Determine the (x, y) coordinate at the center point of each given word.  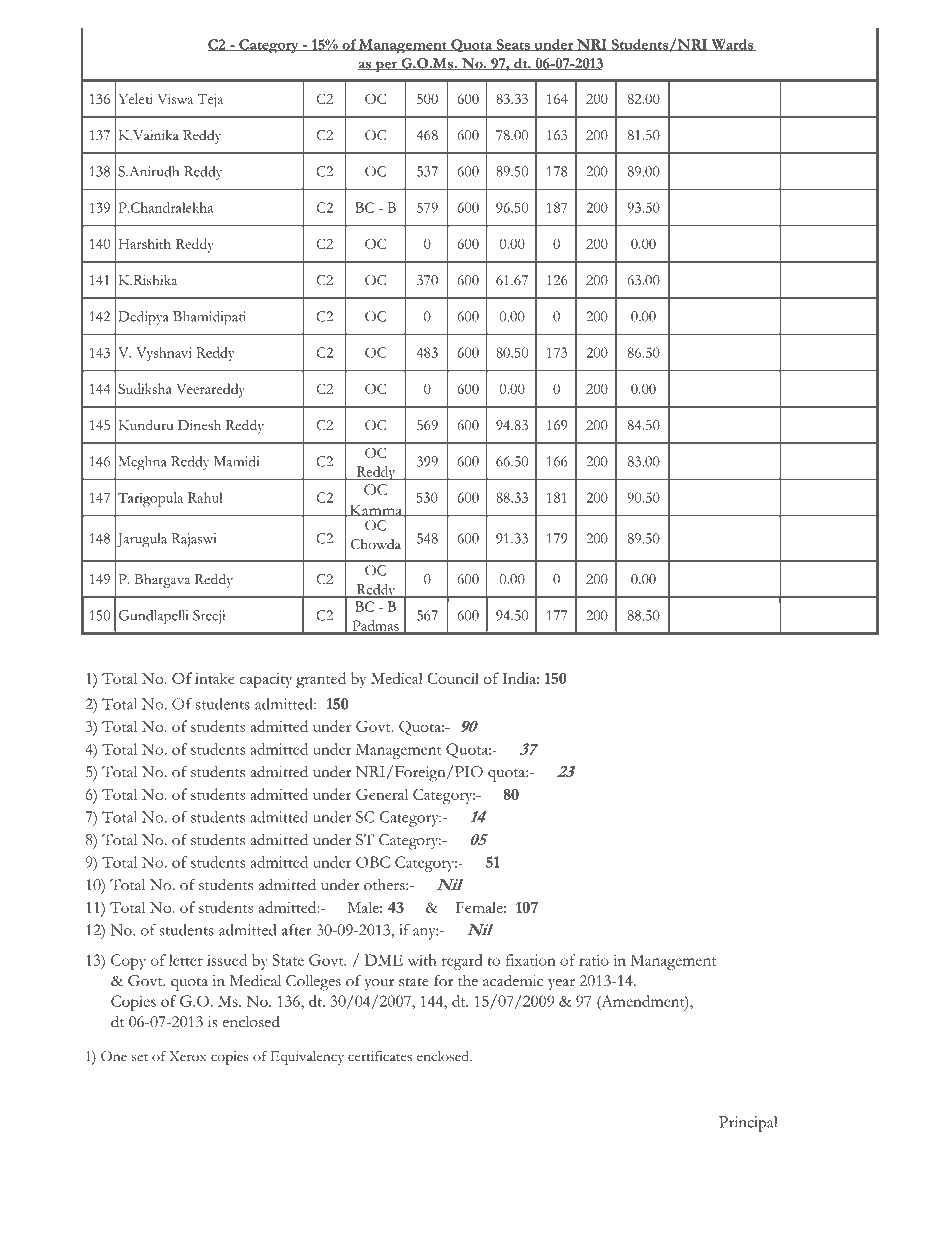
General (382, 794)
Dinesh (199, 425)
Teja (210, 101)
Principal (748, 1124)
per (386, 66)
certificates (380, 1056)
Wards (732, 45)
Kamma (375, 510)
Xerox (187, 1056)
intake (215, 678)
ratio (594, 960)
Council (453, 678)
